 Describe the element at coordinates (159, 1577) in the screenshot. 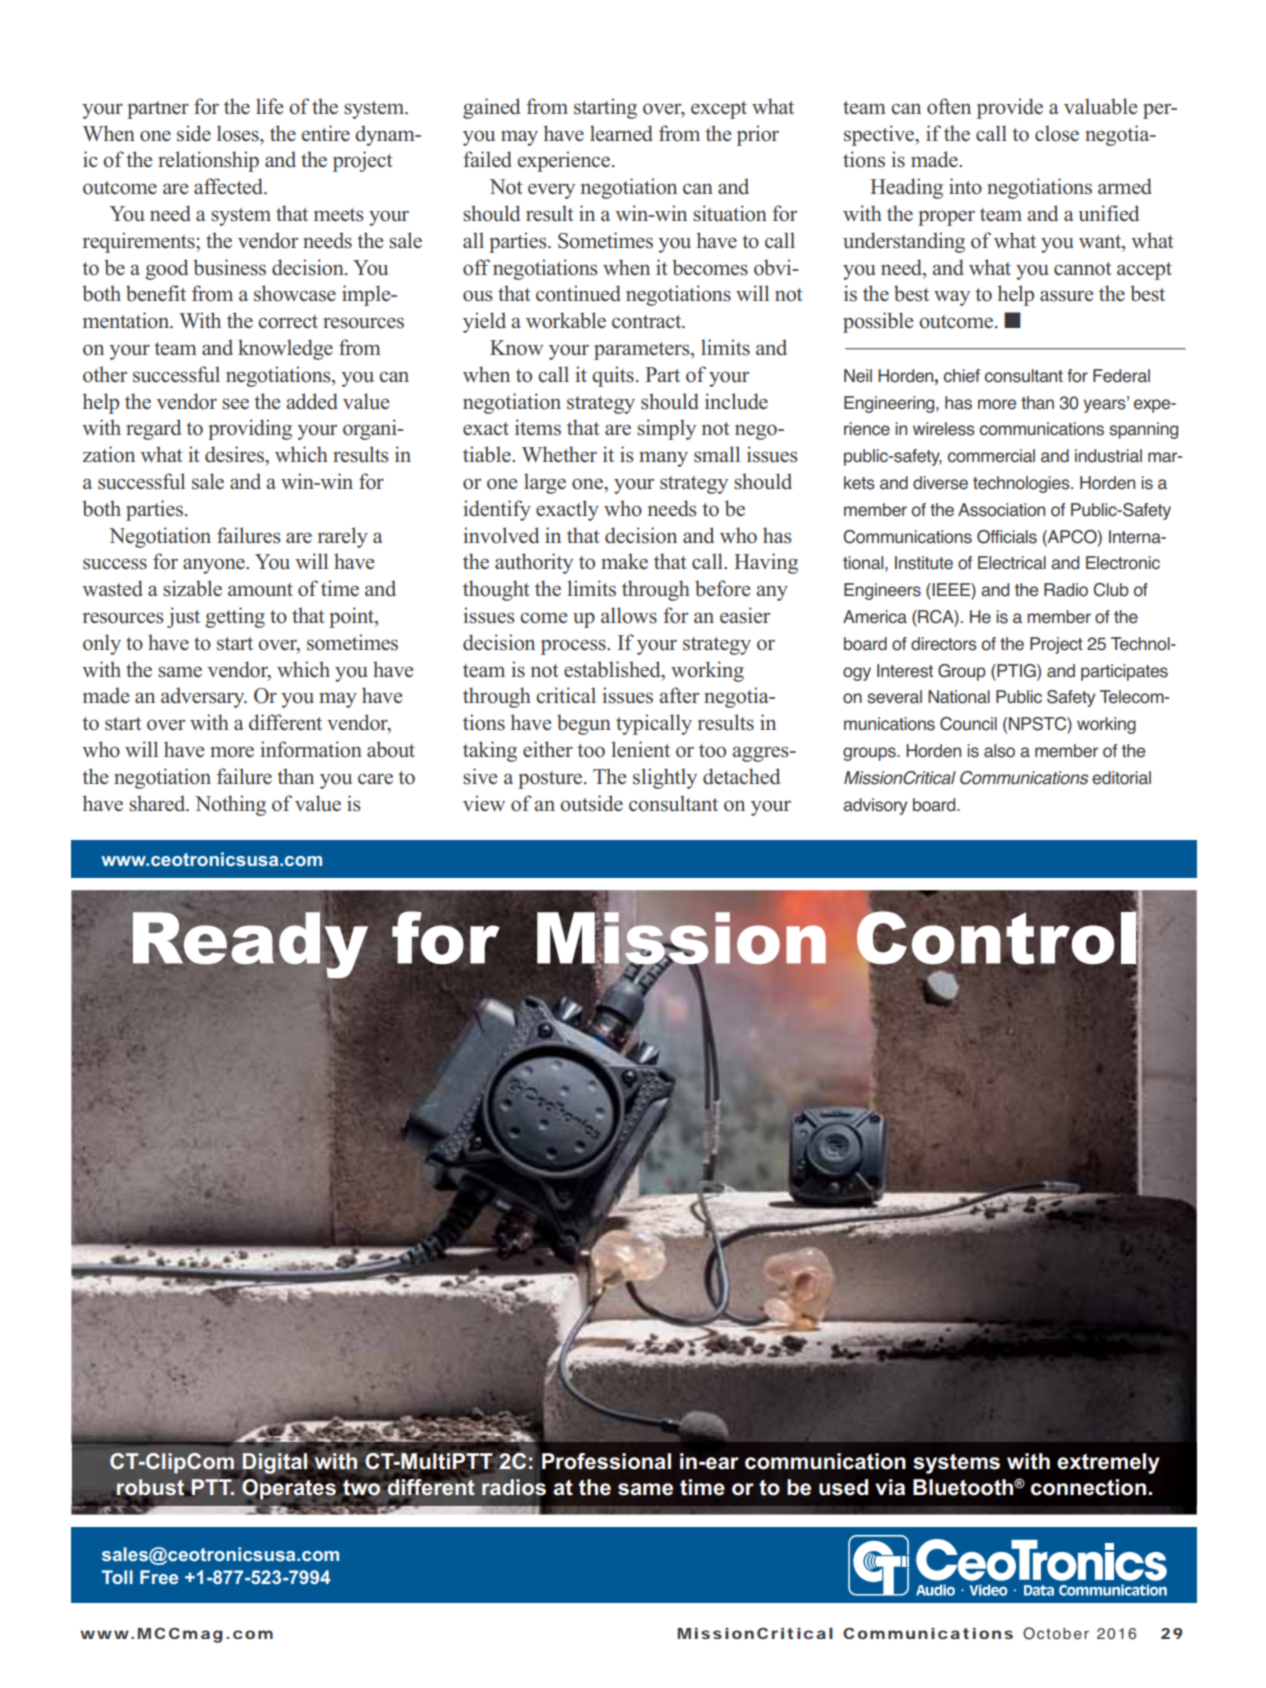

I see `Free` at that location.
